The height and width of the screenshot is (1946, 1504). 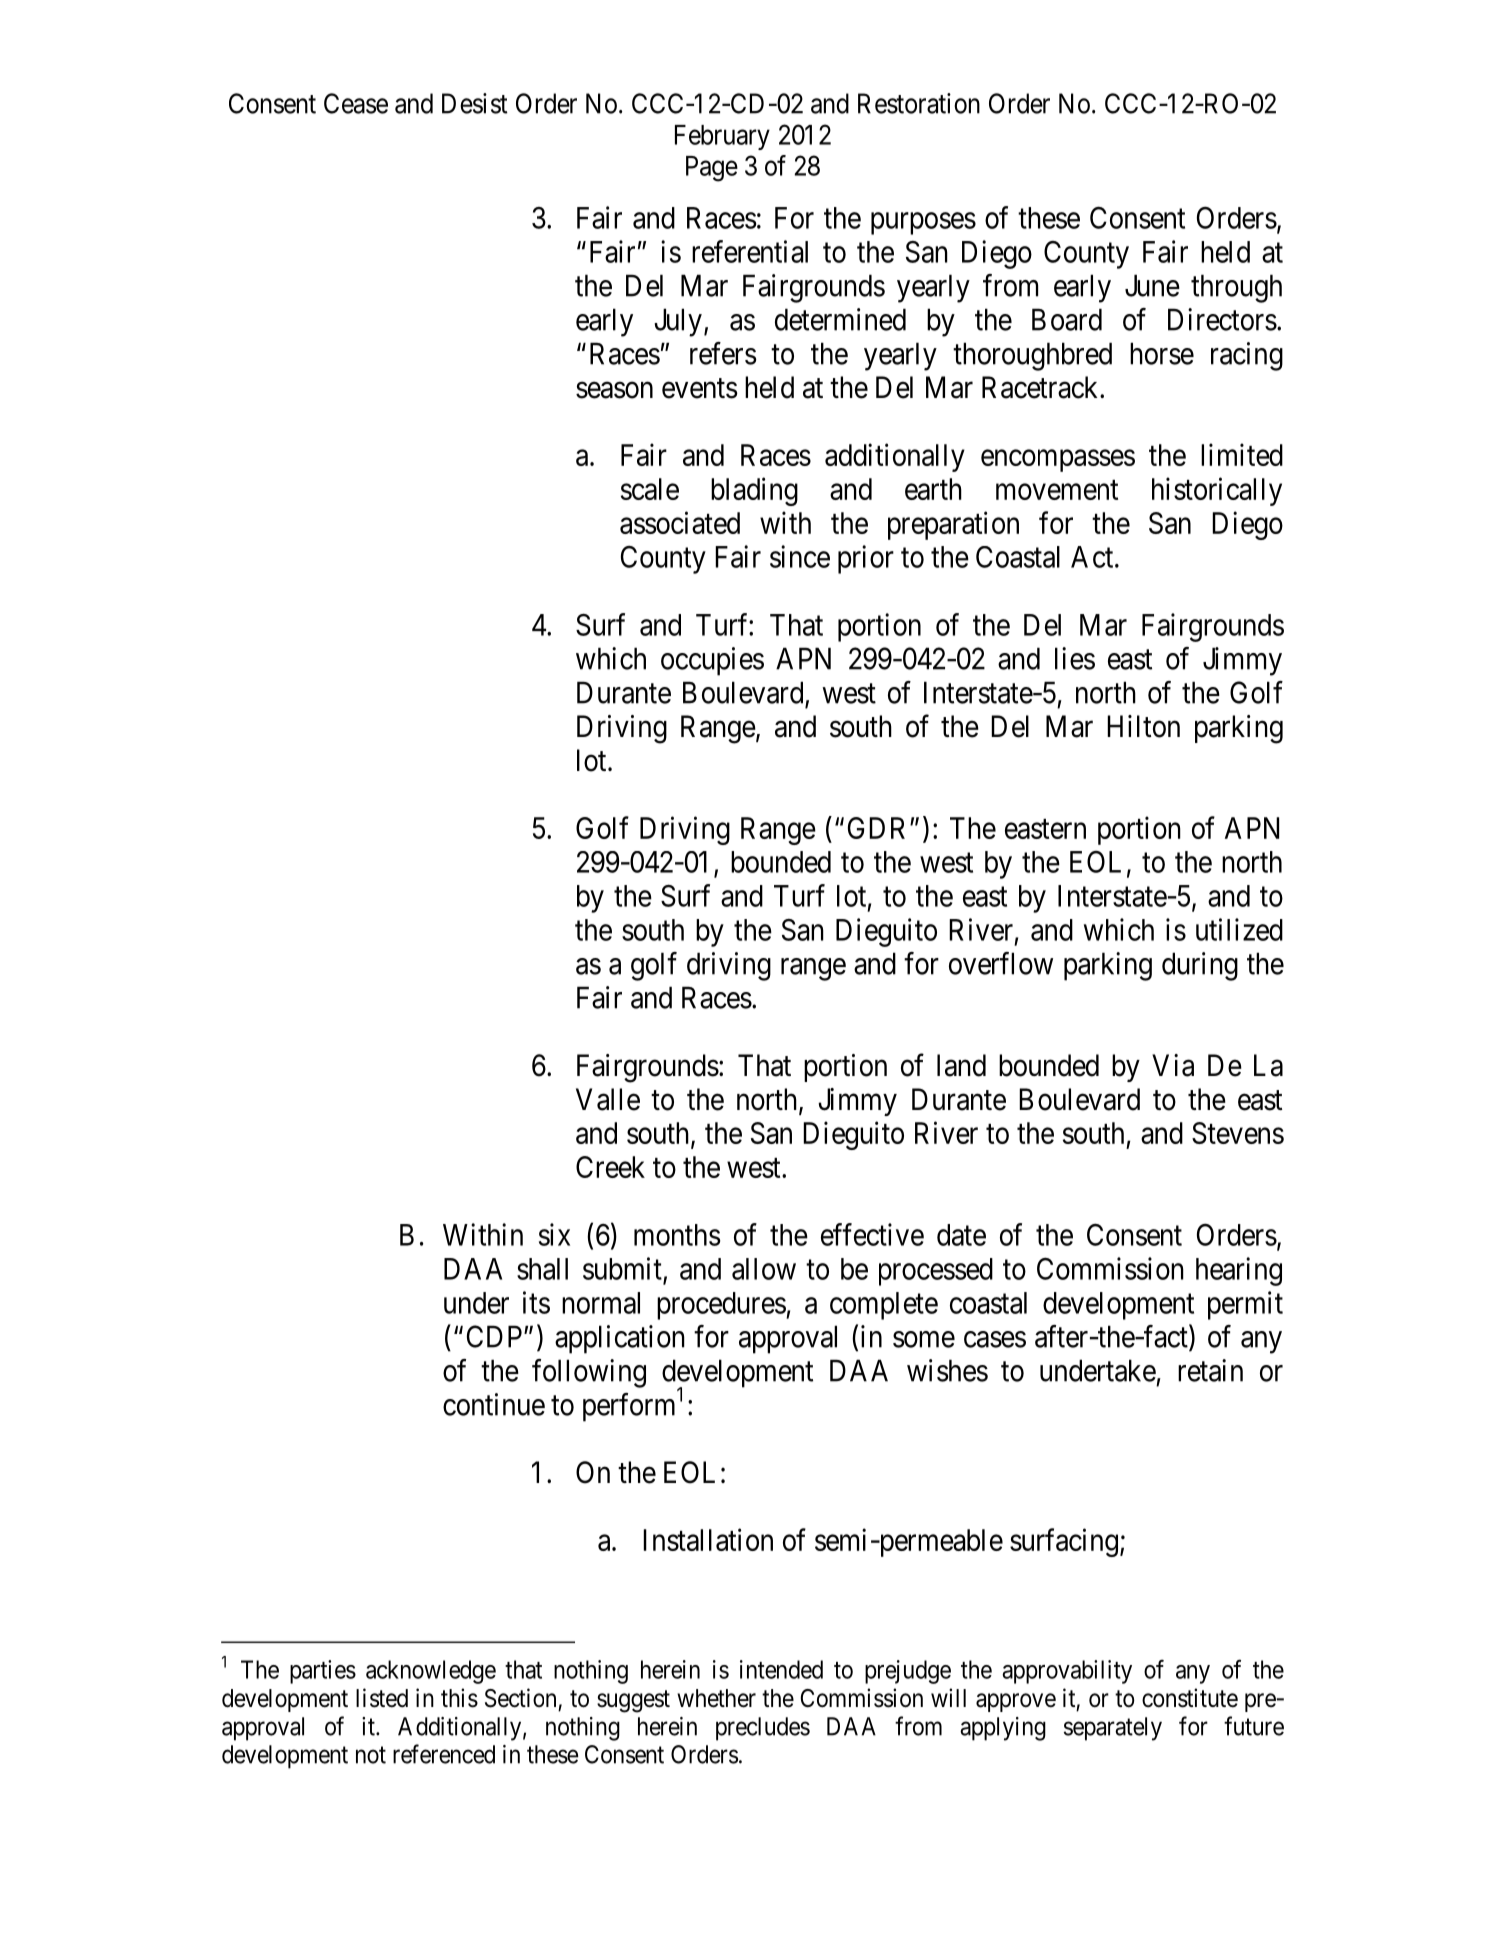 I want to click on Desist, so click(x=475, y=103).
